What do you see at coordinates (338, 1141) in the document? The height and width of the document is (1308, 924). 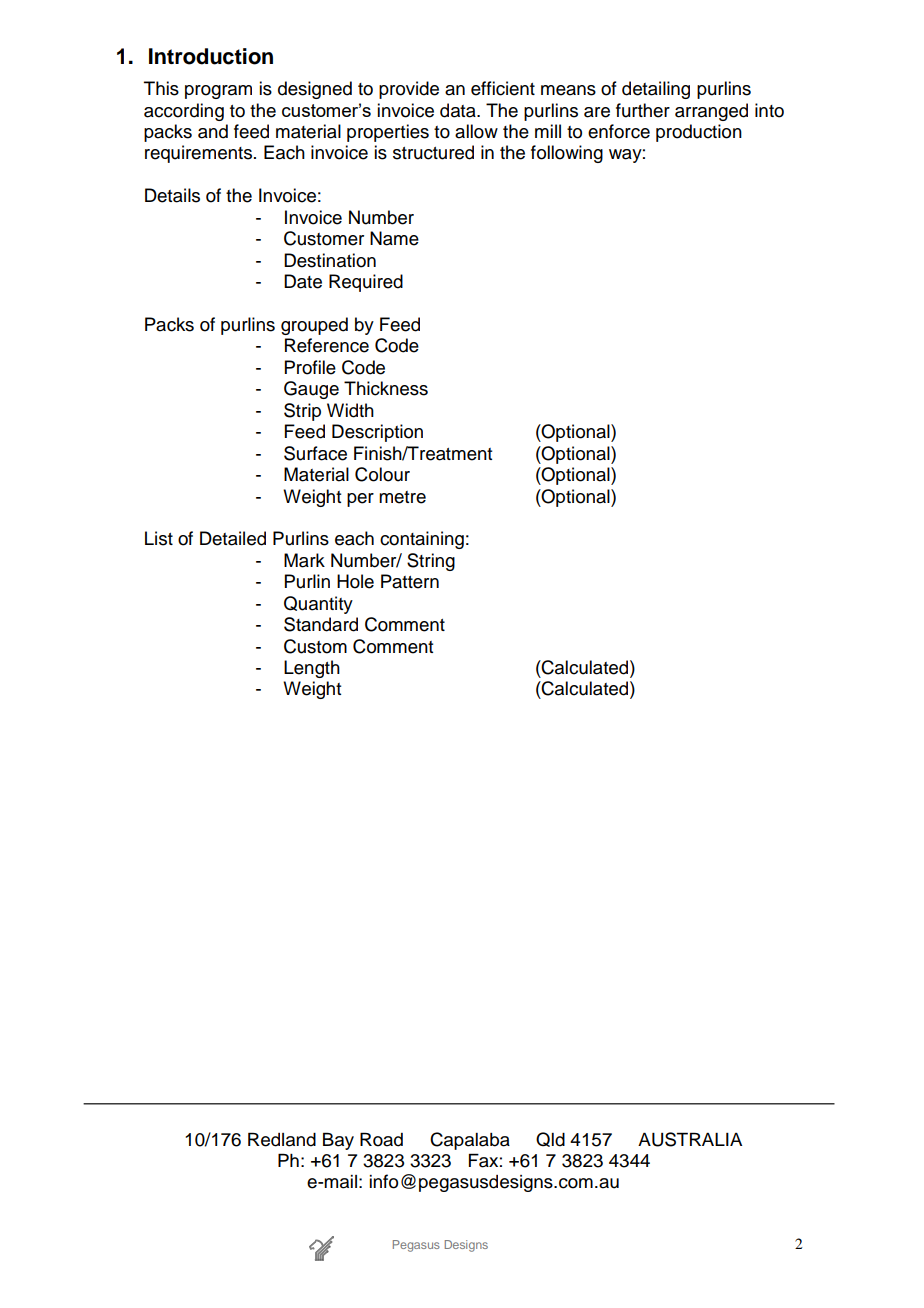 I see `Bay` at bounding box center [338, 1141].
